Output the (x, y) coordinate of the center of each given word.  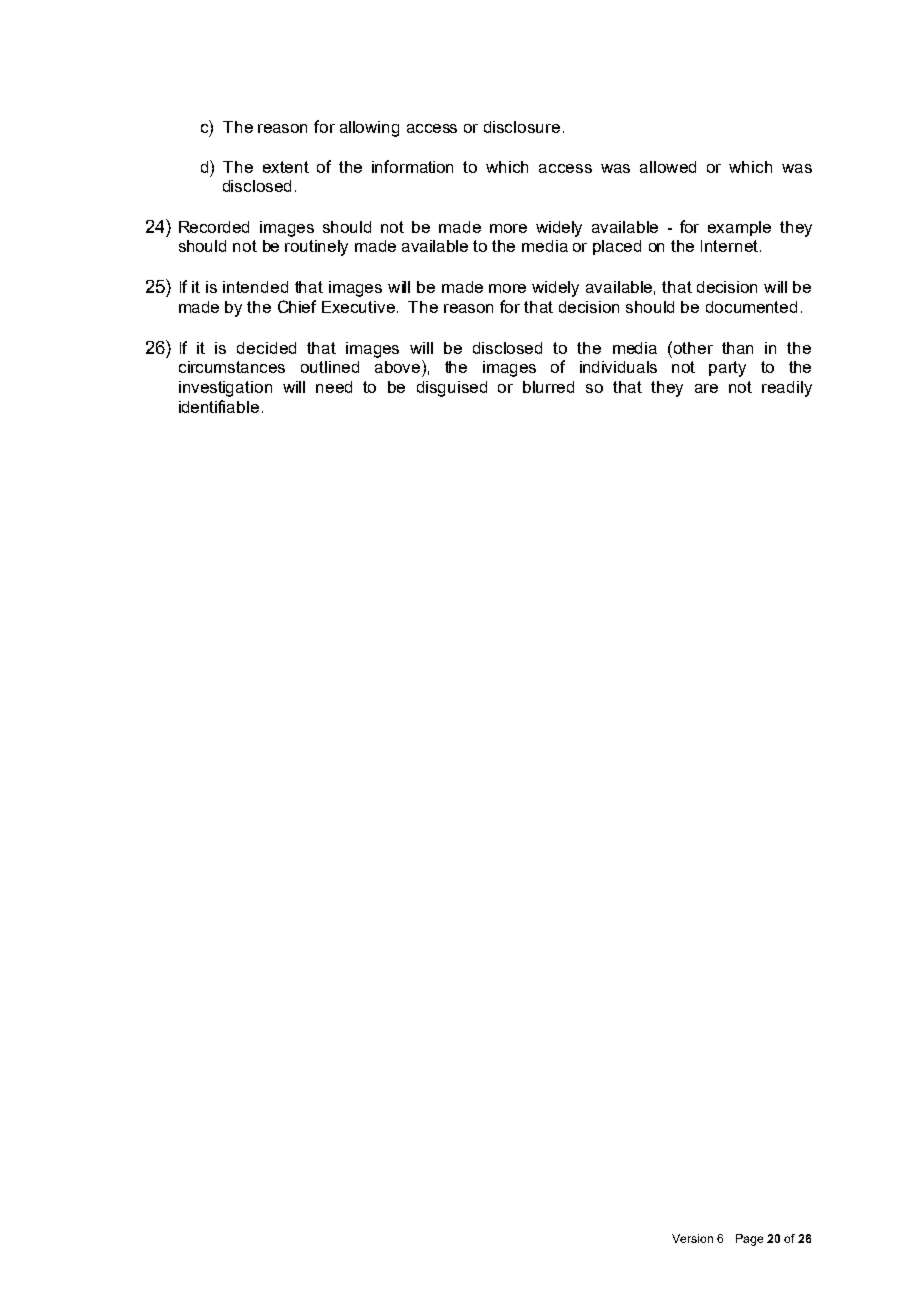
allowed (668, 167)
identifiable (219, 406)
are (706, 388)
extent (286, 167)
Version (692, 1238)
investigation (225, 389)
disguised (452, 389)
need (334, 387)
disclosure (522, 127)
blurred (548, 387)
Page (749, 1240)
